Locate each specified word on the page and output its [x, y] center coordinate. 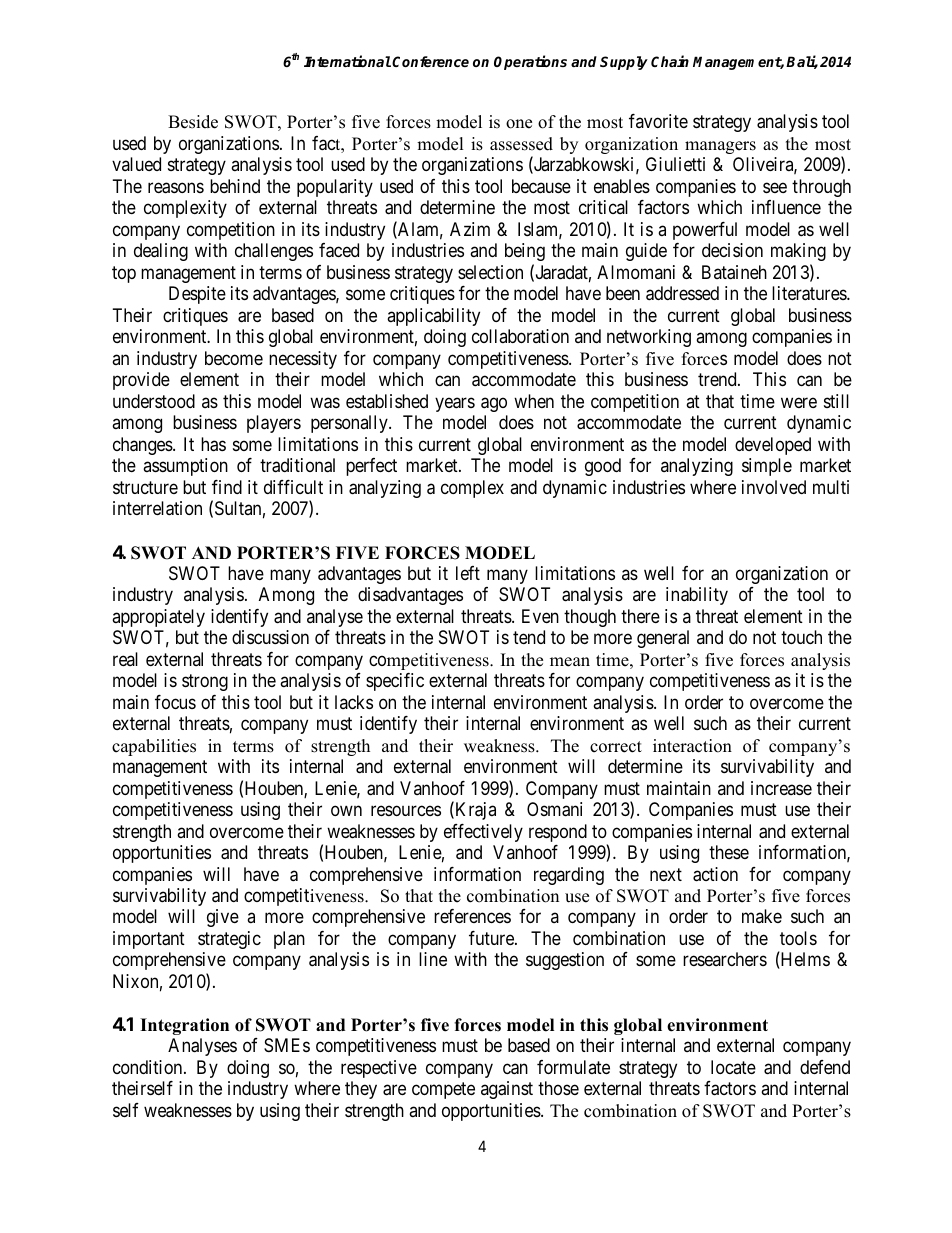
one [519, 124]
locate [733, 1067]
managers [720, 147]
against [507, 1090]
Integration [184, 1026]
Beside [193, 122]
